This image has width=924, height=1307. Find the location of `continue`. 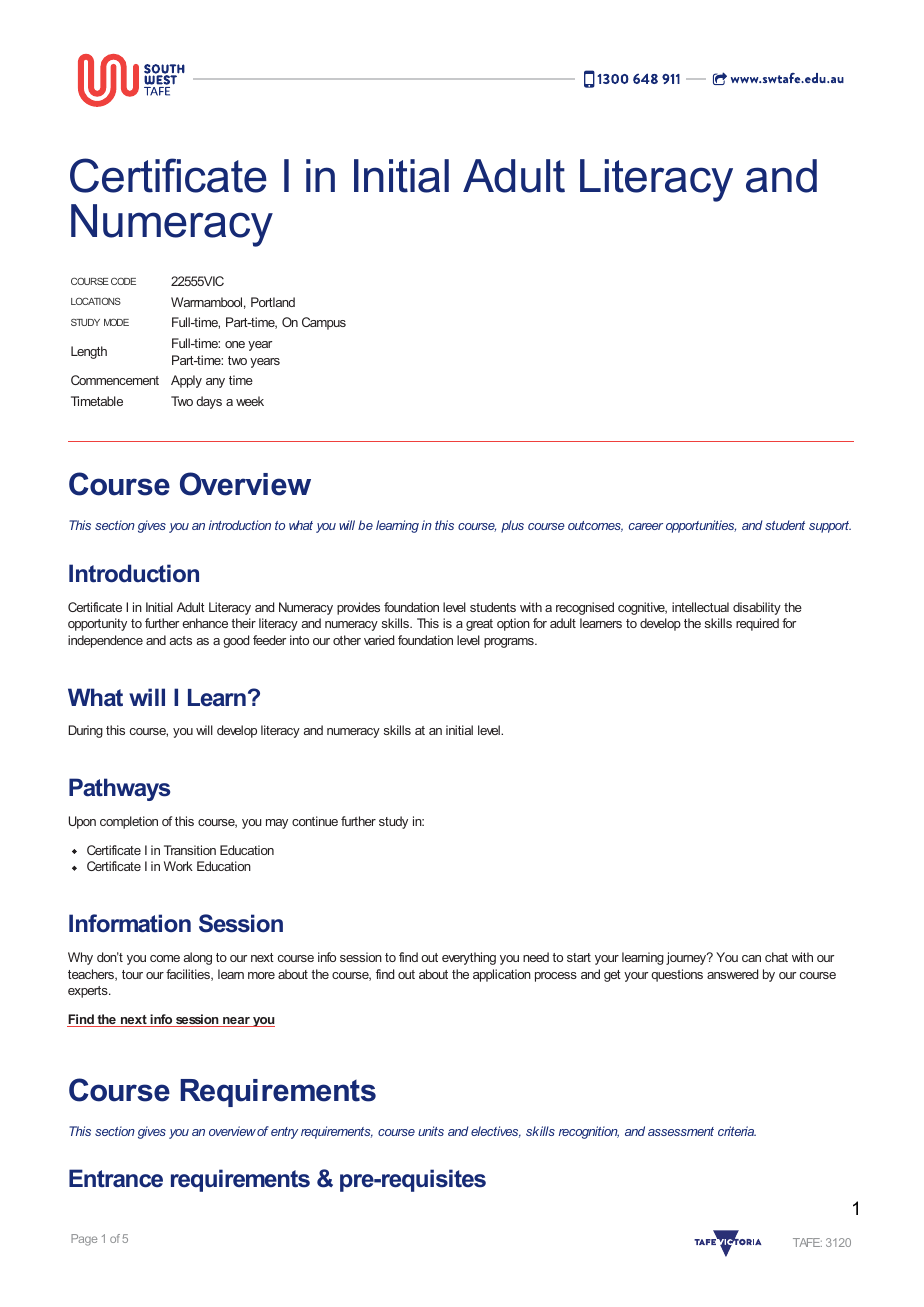

continue is located at coordinates (315, 821).
